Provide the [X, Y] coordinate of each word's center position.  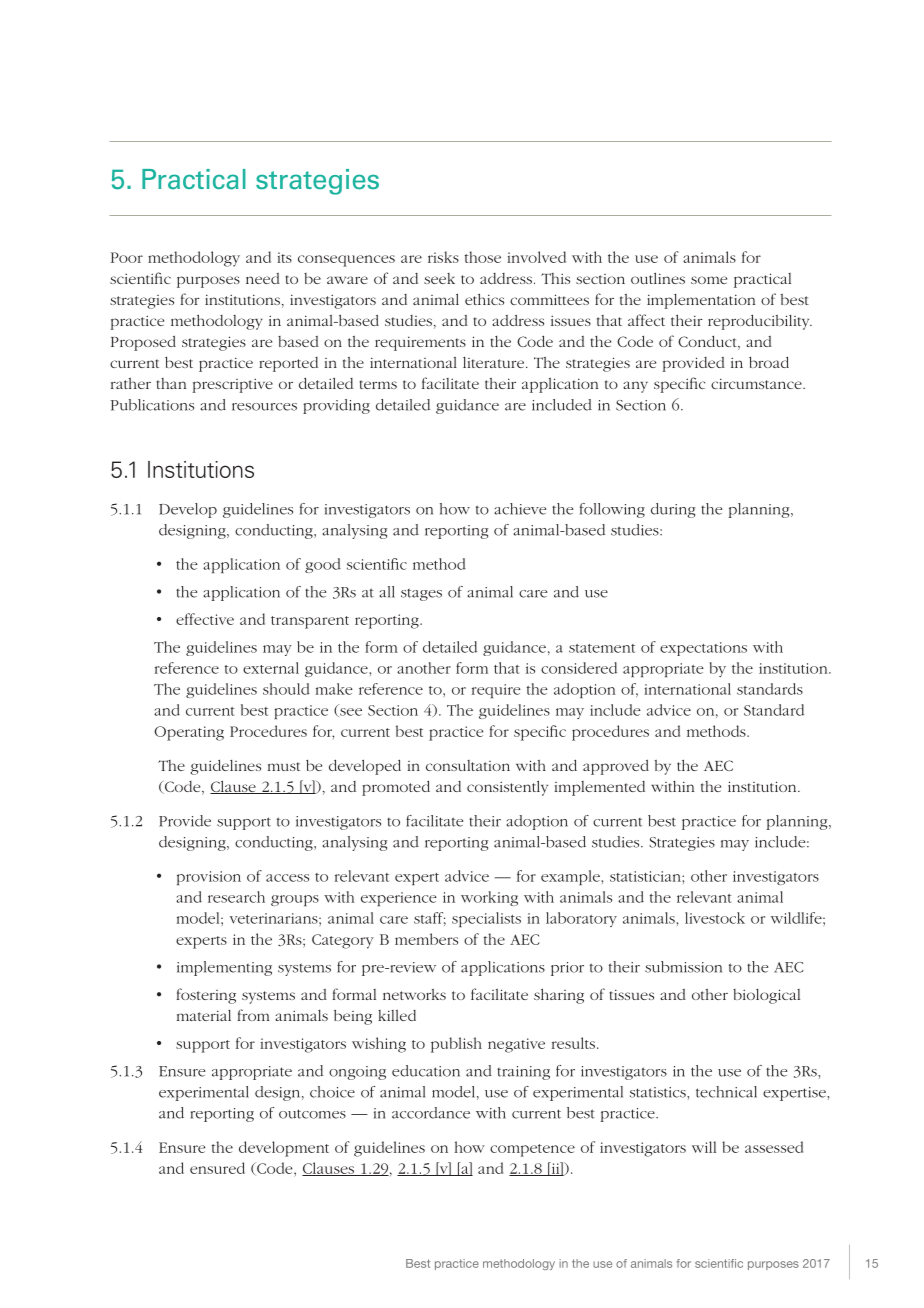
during [673, 510]
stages [421, 595]
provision [209, 878]
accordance [431, 1113]
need [263, 278]
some [709, 280]
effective [205, 619]
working [489, 898]
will [704, 1147]
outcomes [312, 1114]
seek [439, 278]
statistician [646, 876]
